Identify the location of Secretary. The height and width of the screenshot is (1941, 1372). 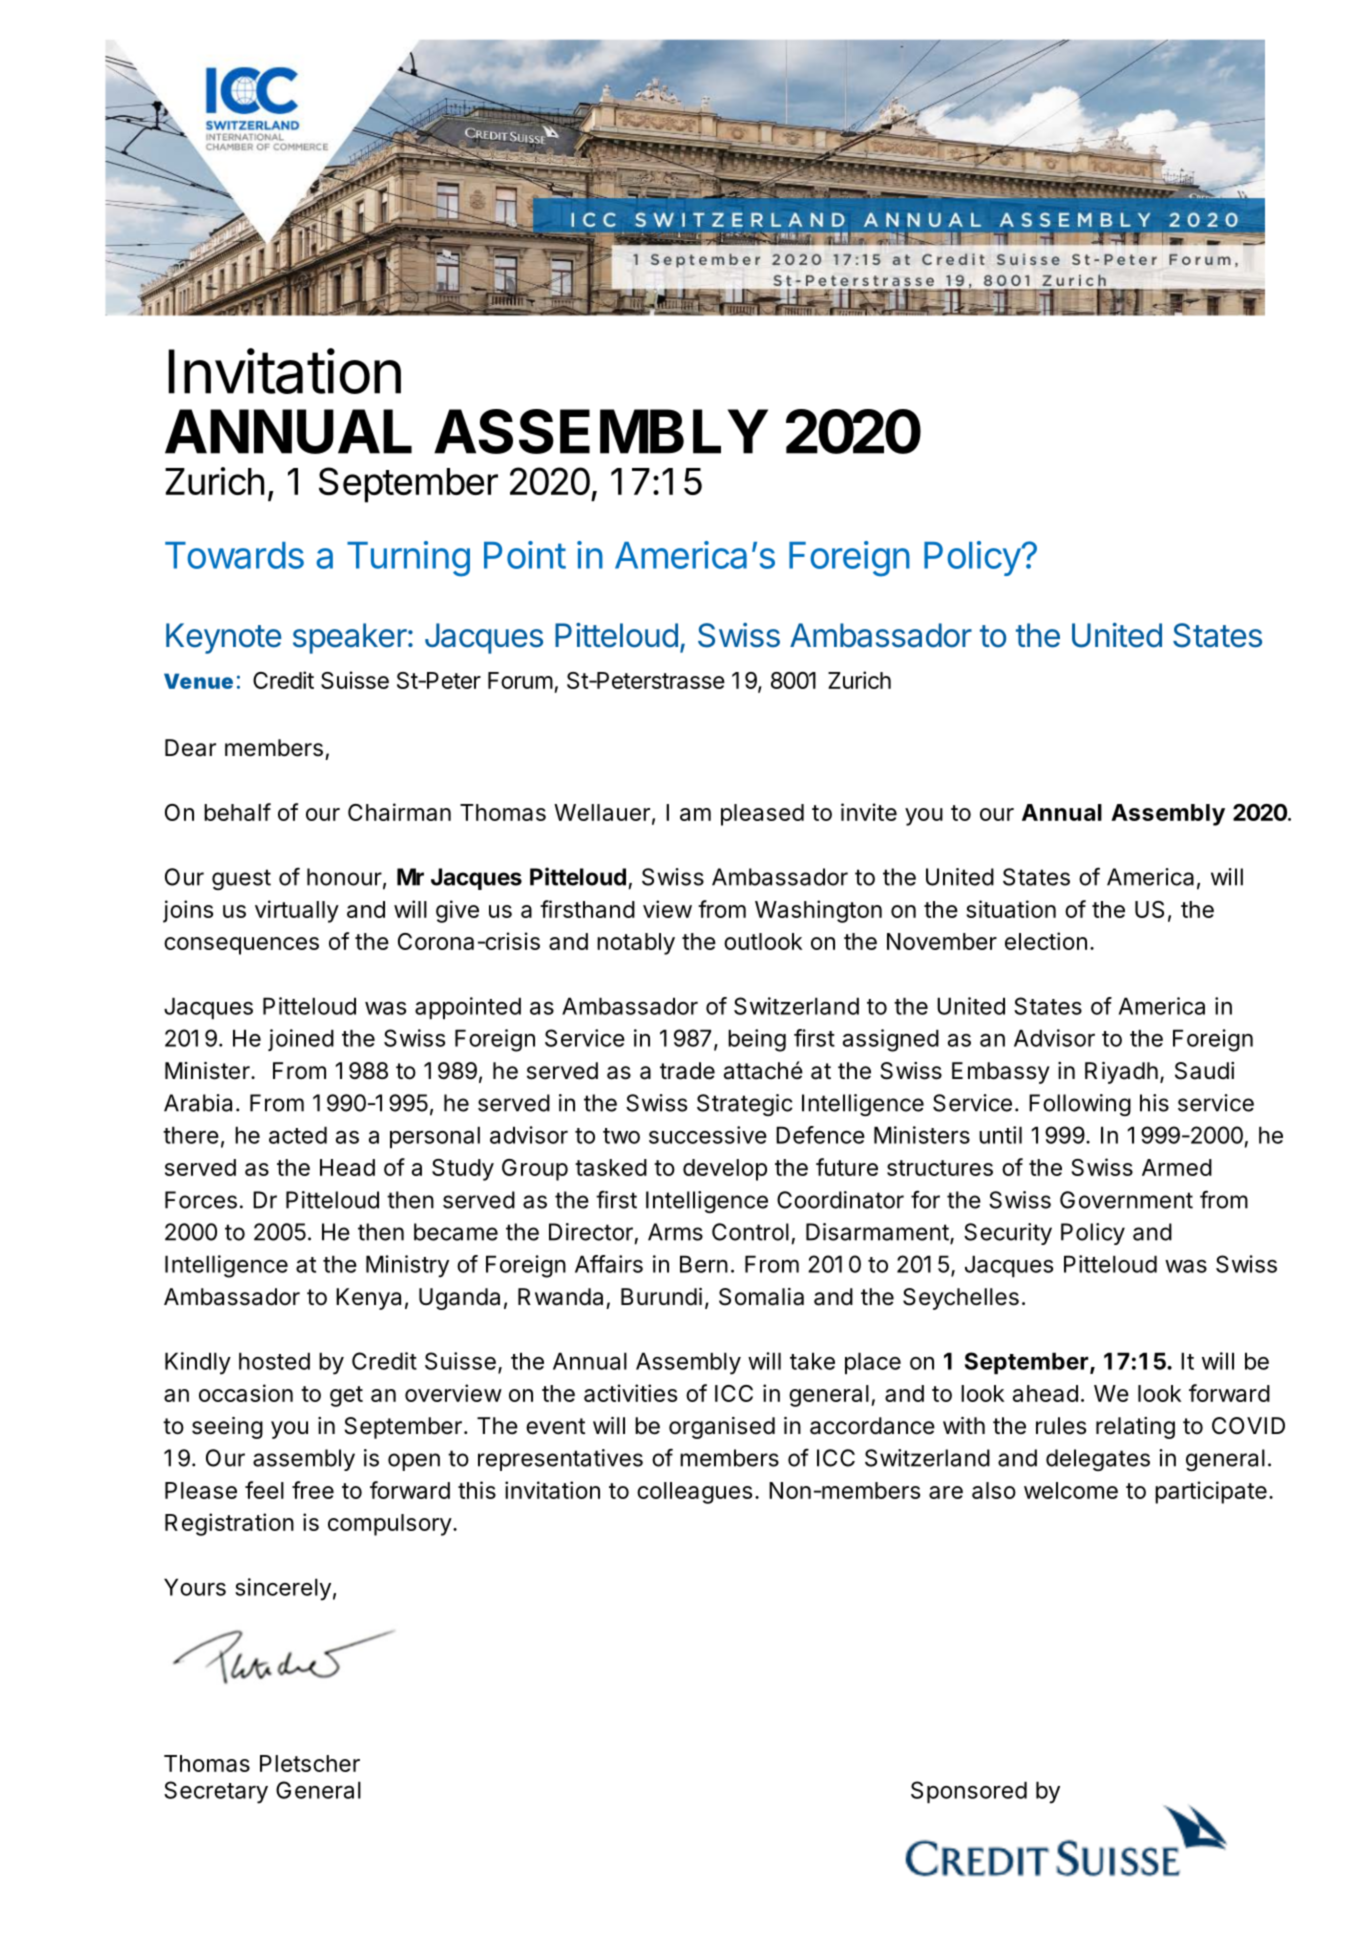
(216, 1792).
